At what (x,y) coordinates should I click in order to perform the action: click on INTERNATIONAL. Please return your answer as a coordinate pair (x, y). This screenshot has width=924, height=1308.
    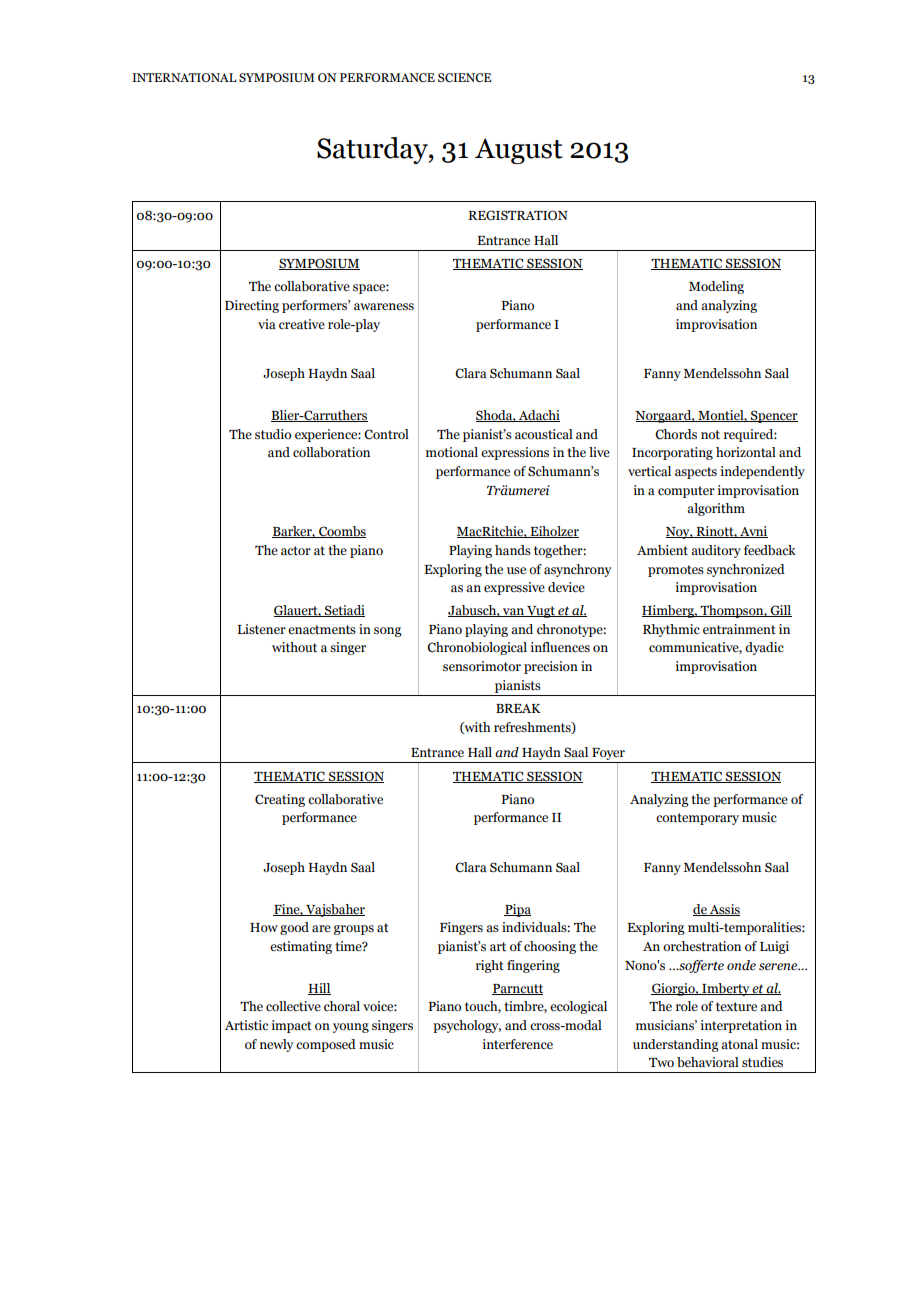
    Looking at the image, I should click on (184, 77).
